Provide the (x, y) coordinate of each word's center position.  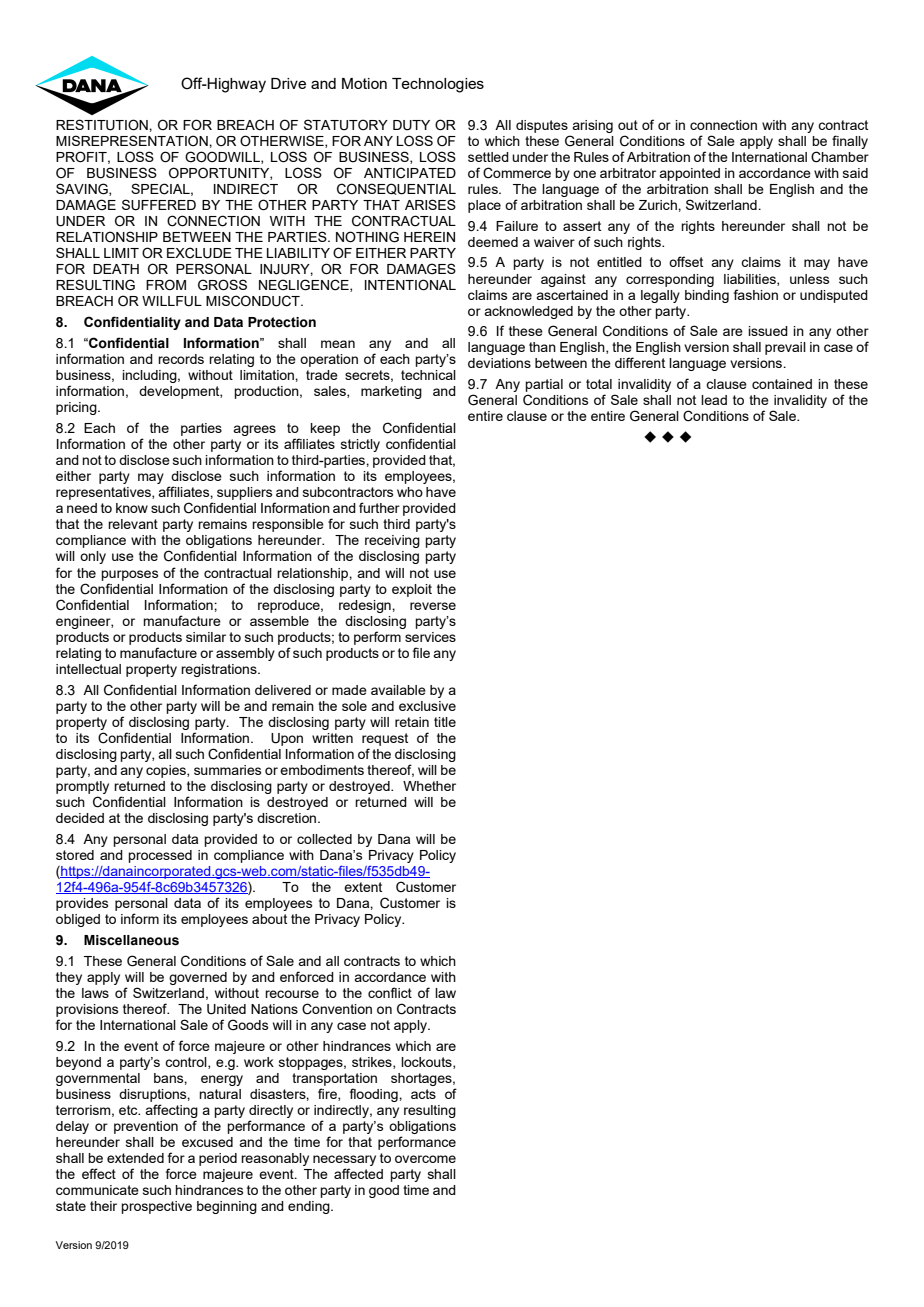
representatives (104, 493)
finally (850, 142)
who (410, 492)
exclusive (427, 706)
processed (160, 856)
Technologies (438, 85)
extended (135, 1158)
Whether (429, 786)
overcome (425, 1159)
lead (714, 400)
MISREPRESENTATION (133, 140)
